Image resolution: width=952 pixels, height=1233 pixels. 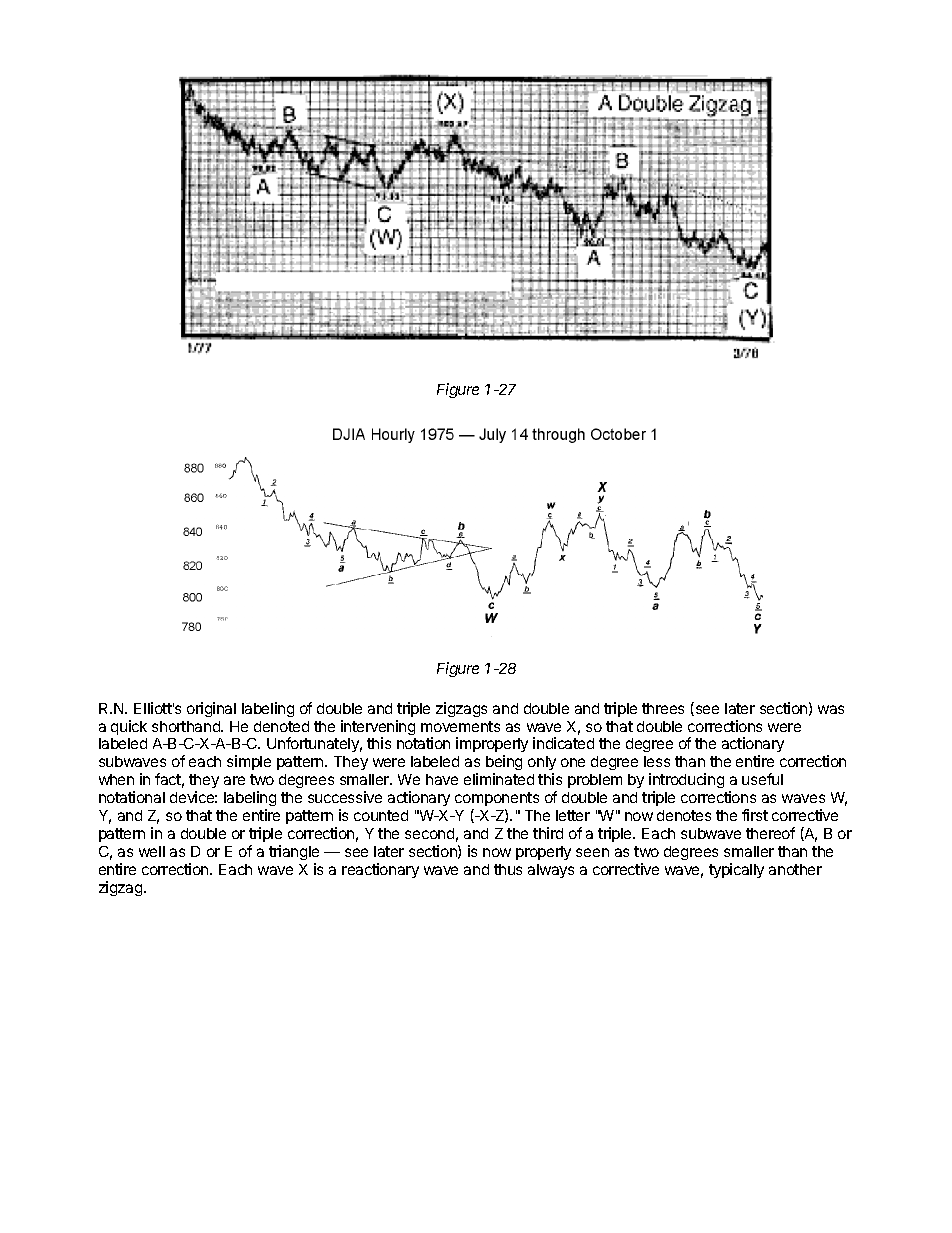 I want to click on well, so click(x=152, y=851).
